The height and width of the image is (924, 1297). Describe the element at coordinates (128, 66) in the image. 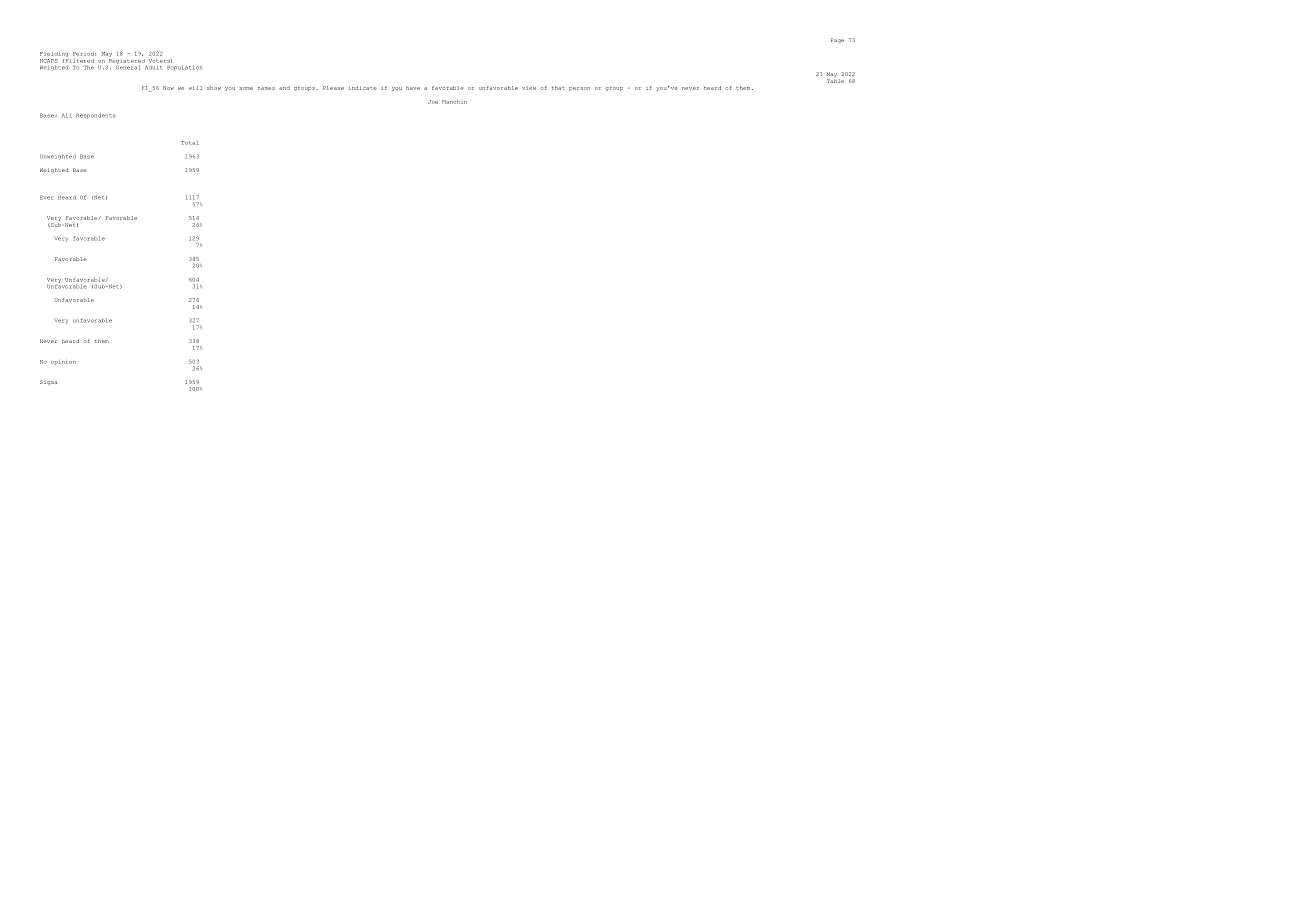

I see `General` at that location.
